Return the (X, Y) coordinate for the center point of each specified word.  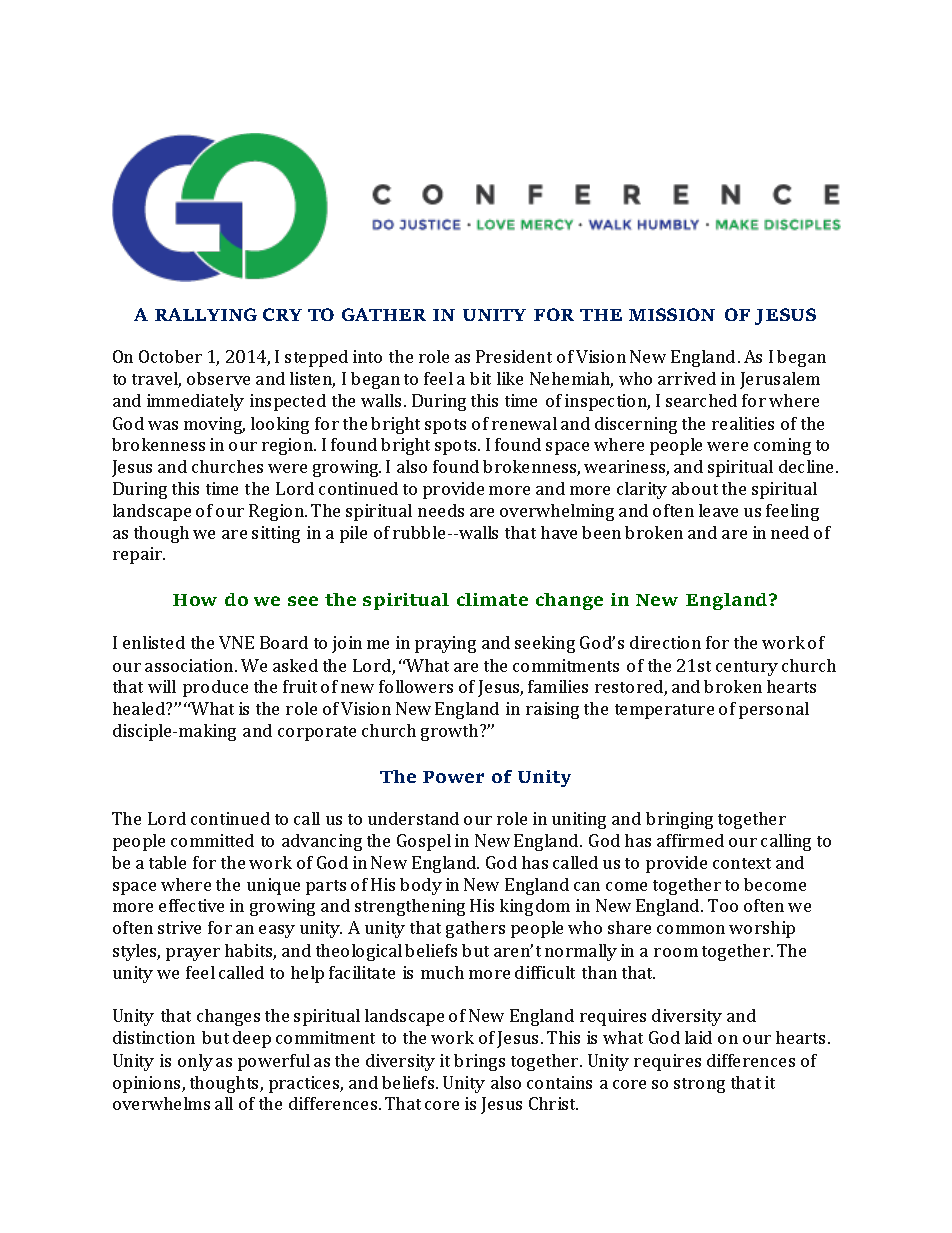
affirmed (690, 840)
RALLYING (206, 314)
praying (445, 644)
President (514, 356)
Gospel (424, 842)
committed (212, 840)
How (195, 600)
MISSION (672, 314)
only (195, 1062)
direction (665, 642)
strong (699, 1085)
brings (479, 1062)
